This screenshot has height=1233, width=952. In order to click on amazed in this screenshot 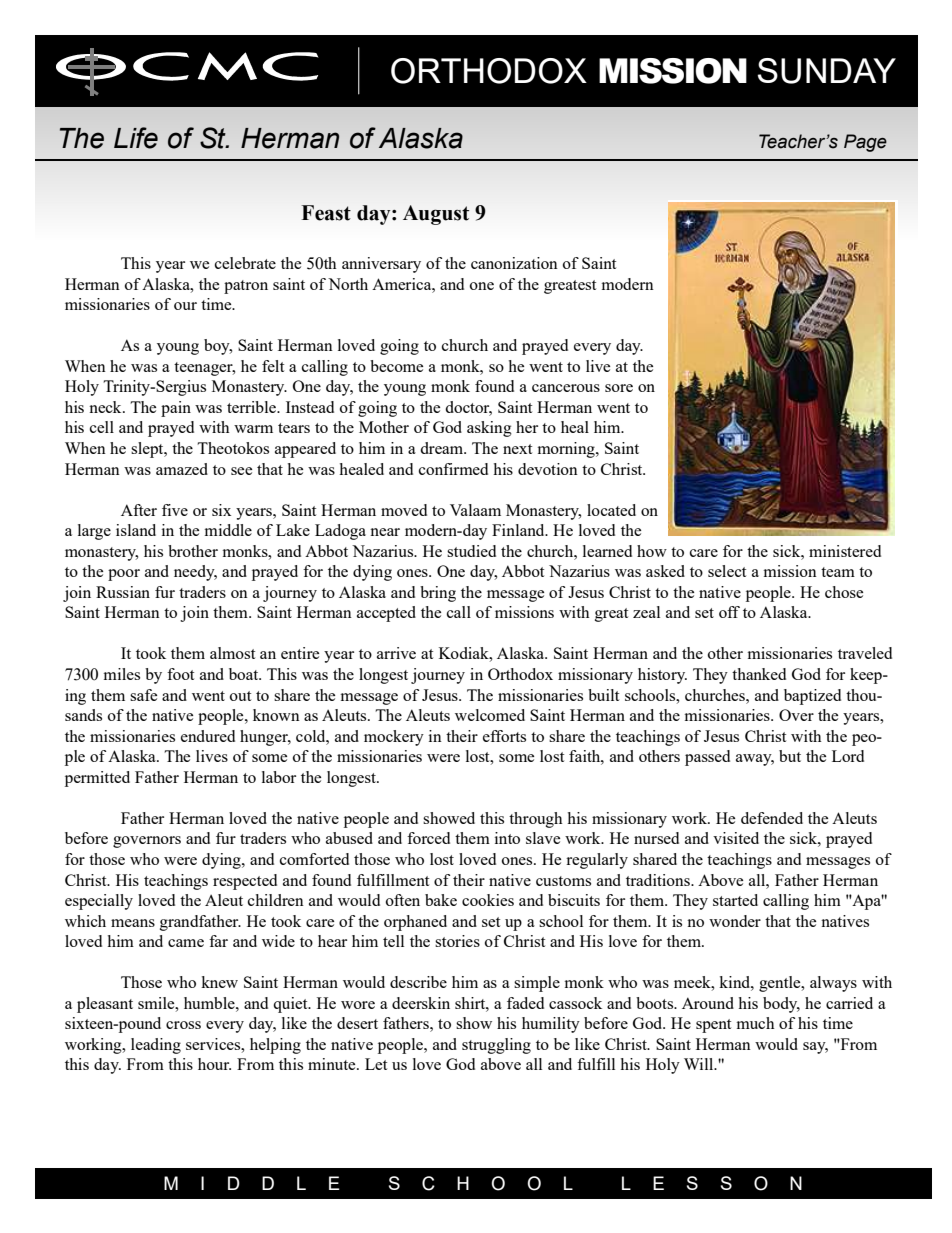, I will do `click(182, 469)`.
